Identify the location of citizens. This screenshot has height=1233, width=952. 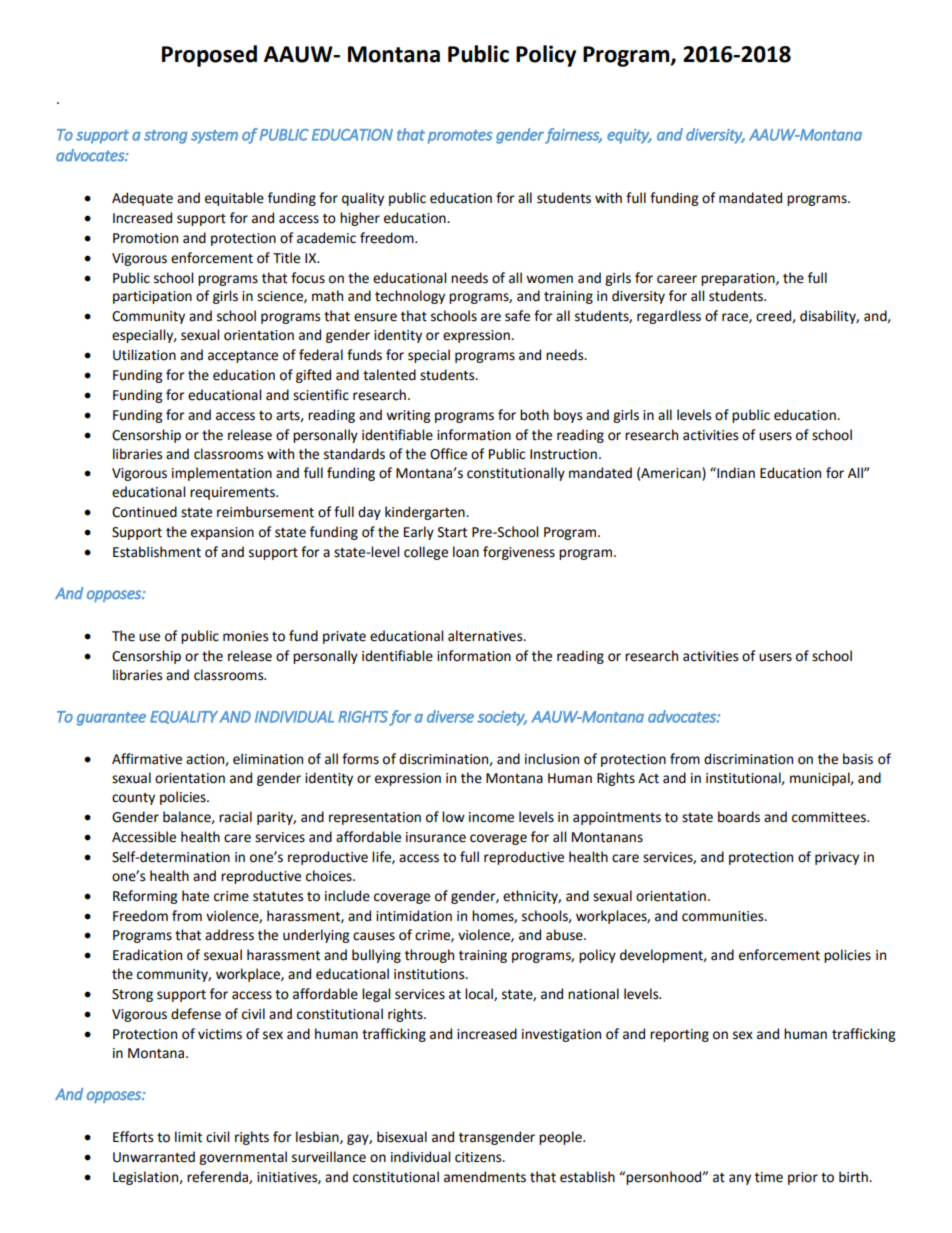
(479, 1157).
